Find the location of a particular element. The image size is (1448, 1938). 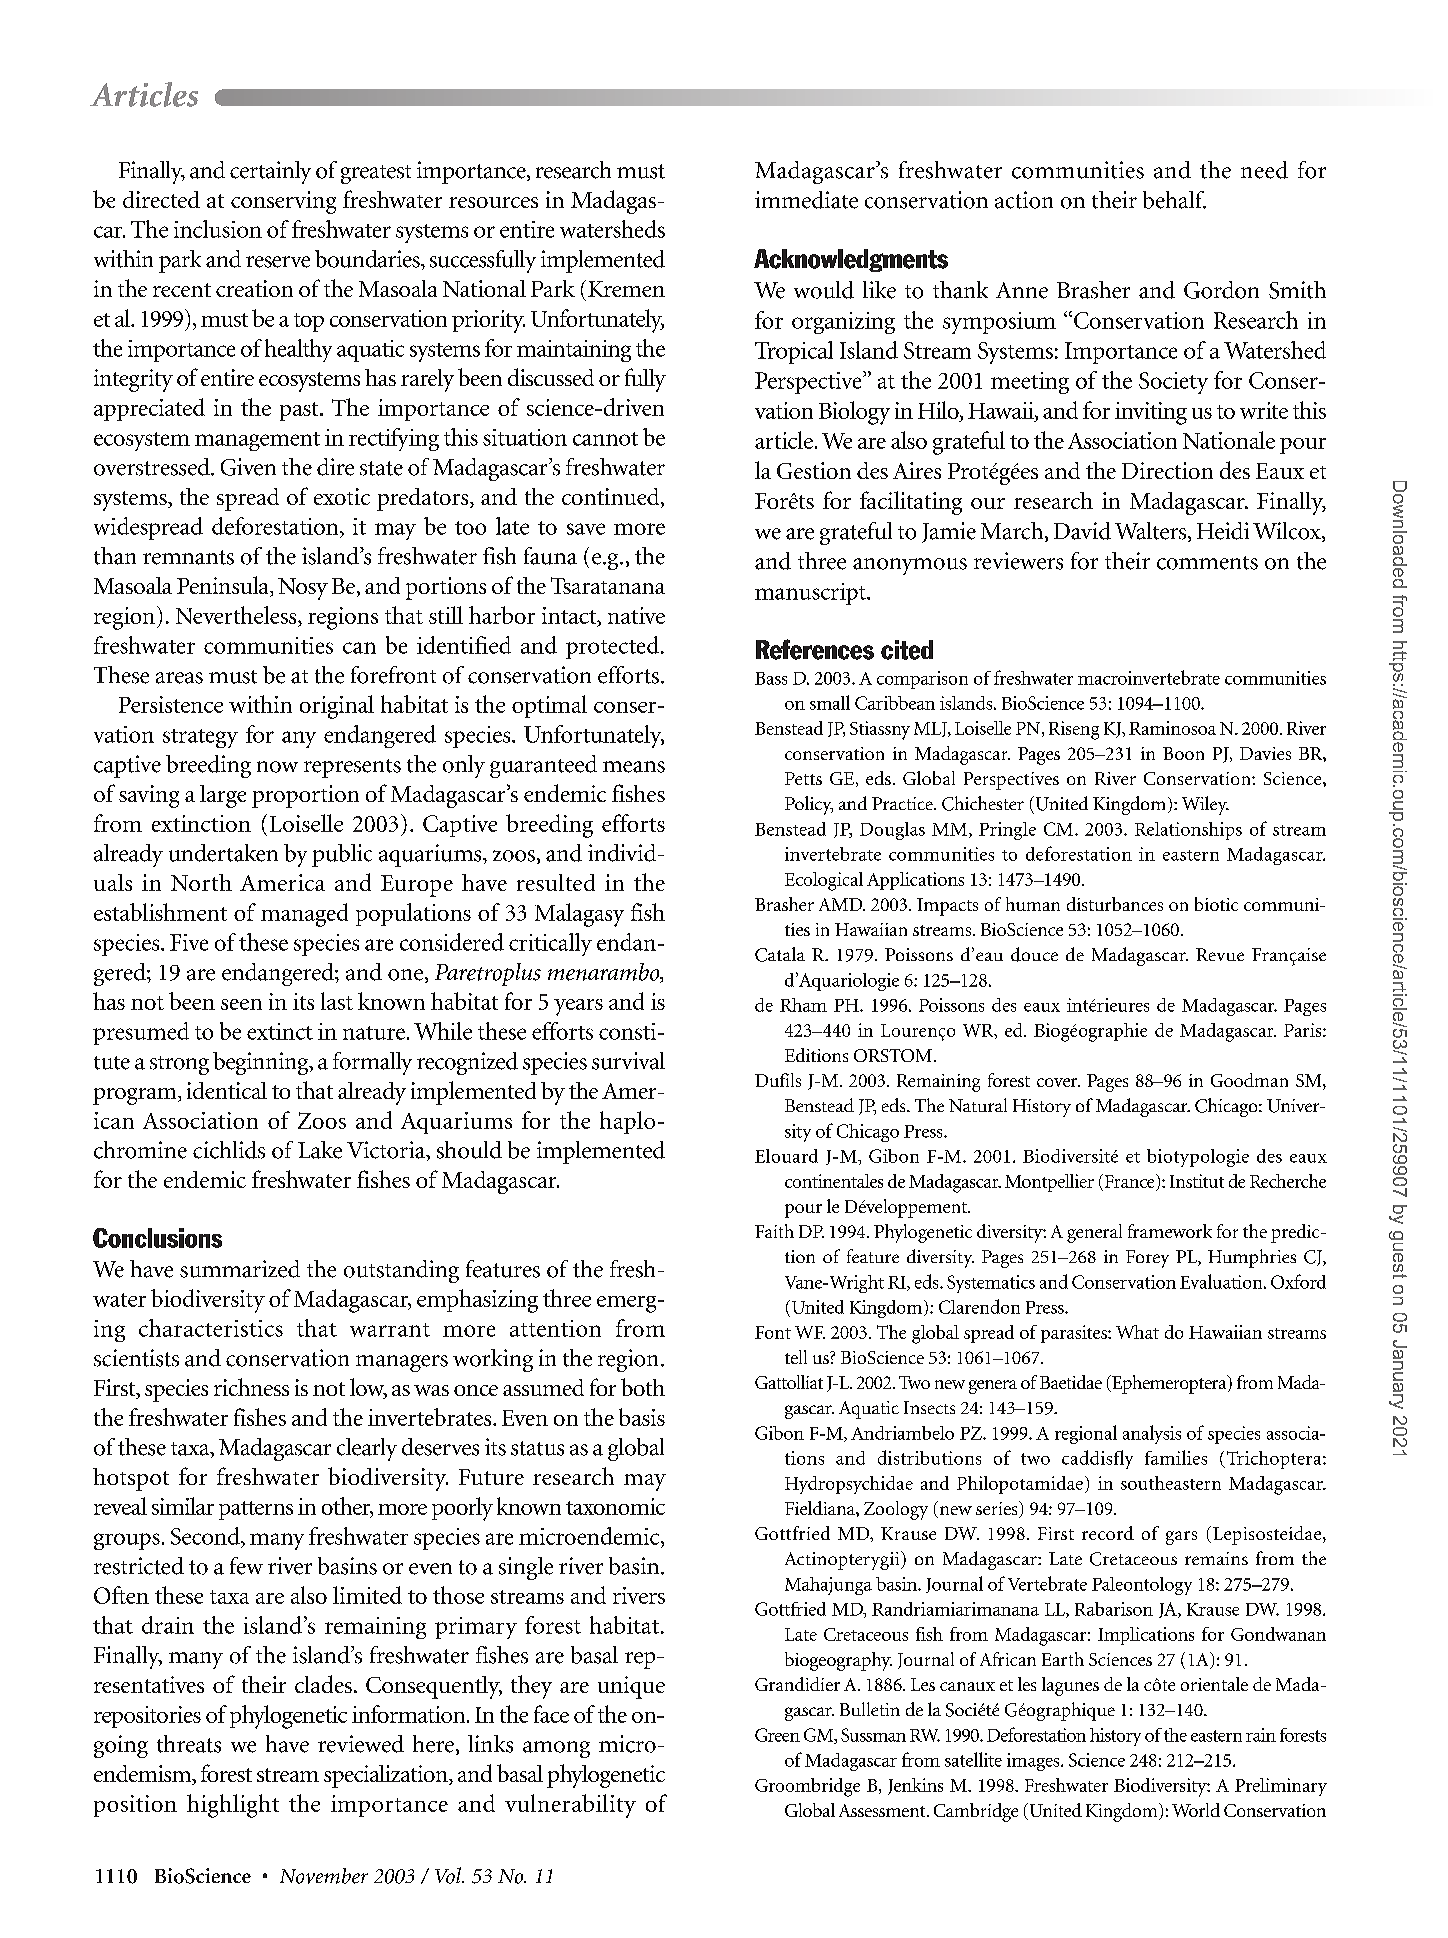

large is located at coordinates (223, 796).
